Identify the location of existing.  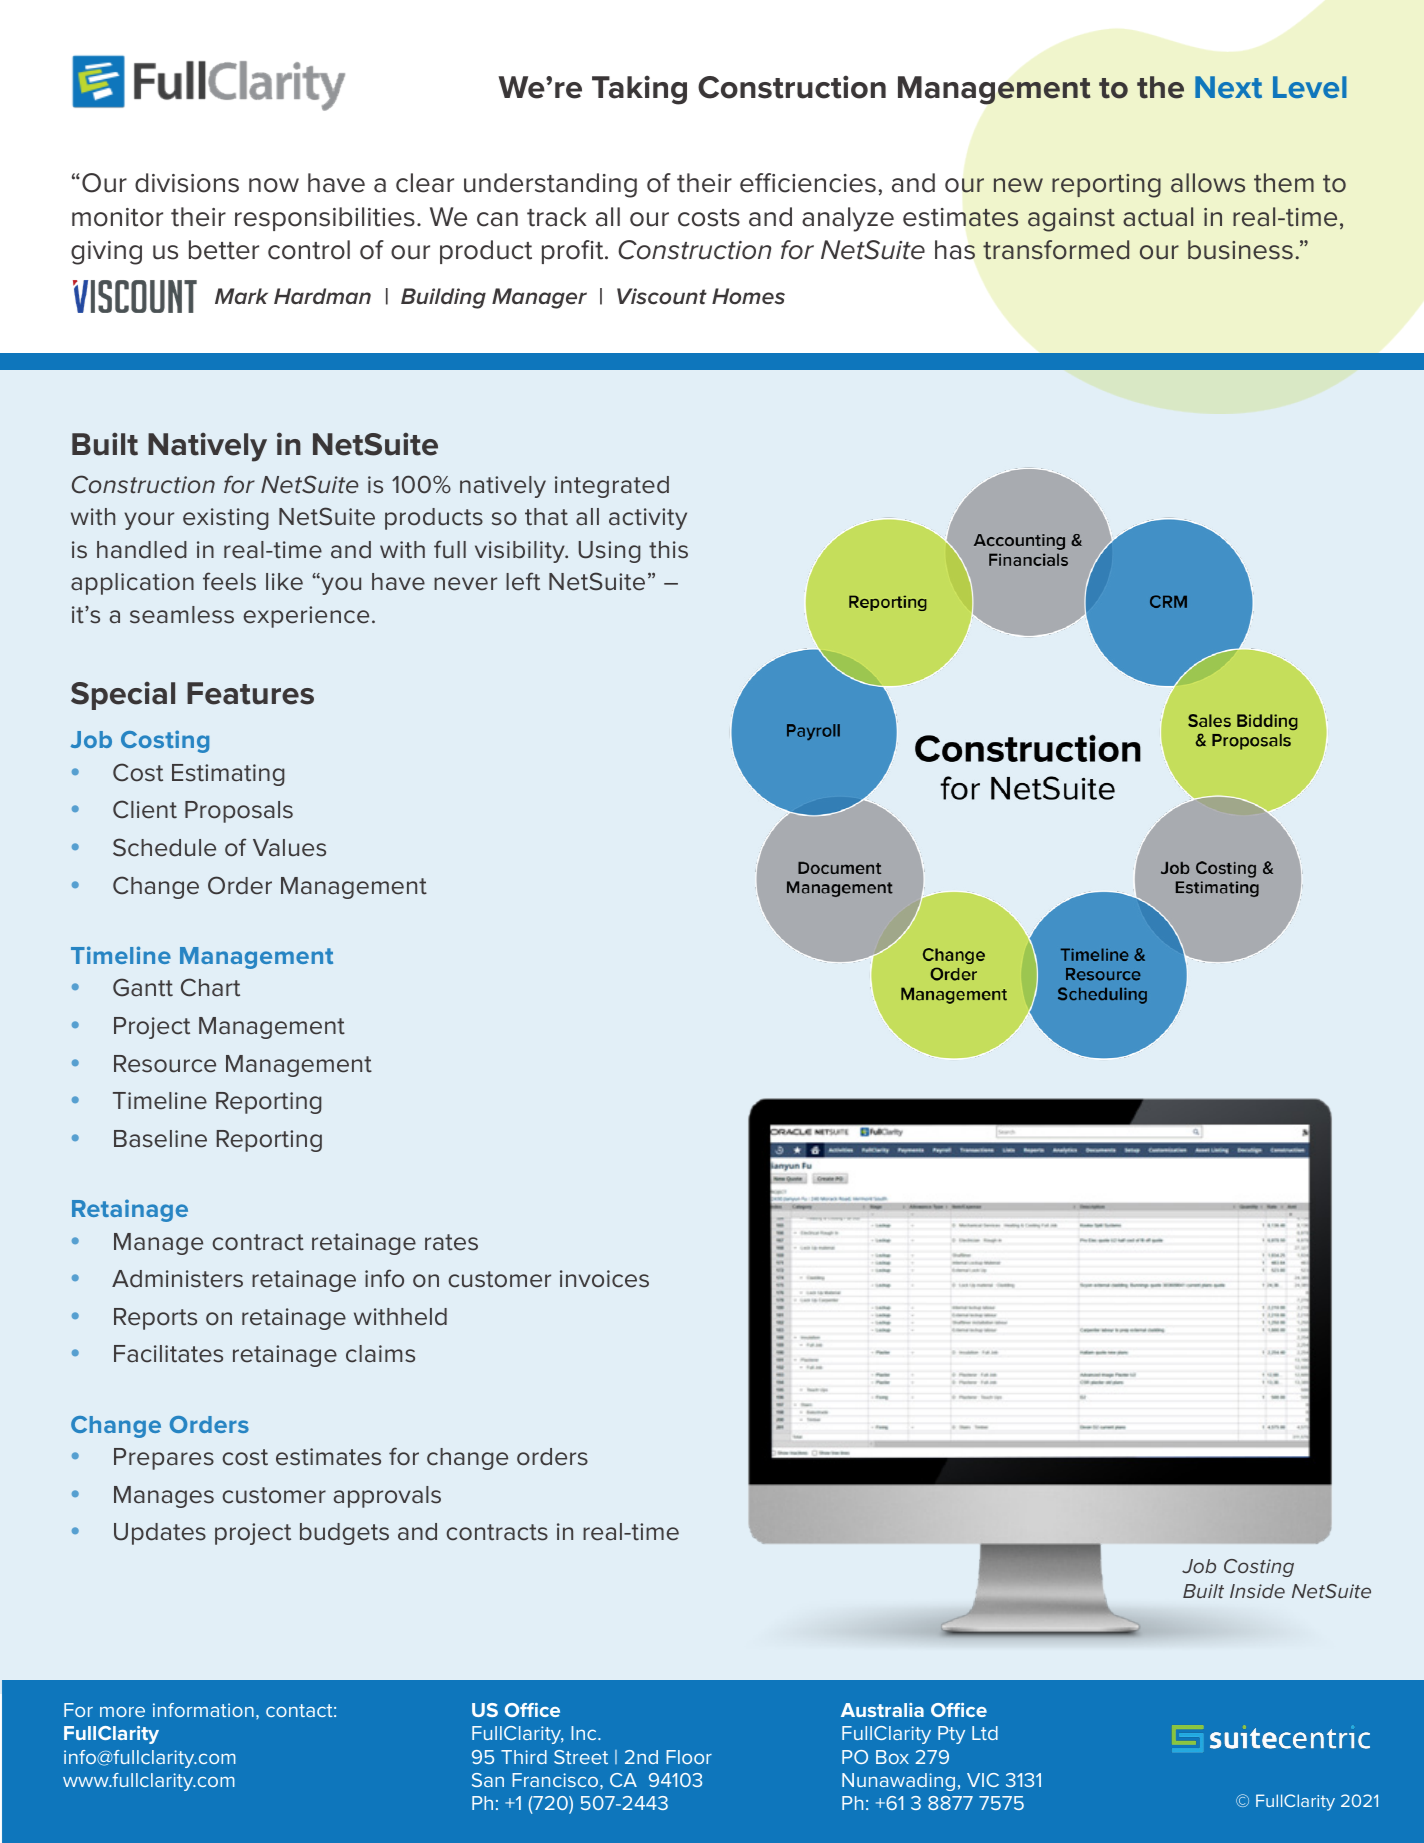
(226, 519).
